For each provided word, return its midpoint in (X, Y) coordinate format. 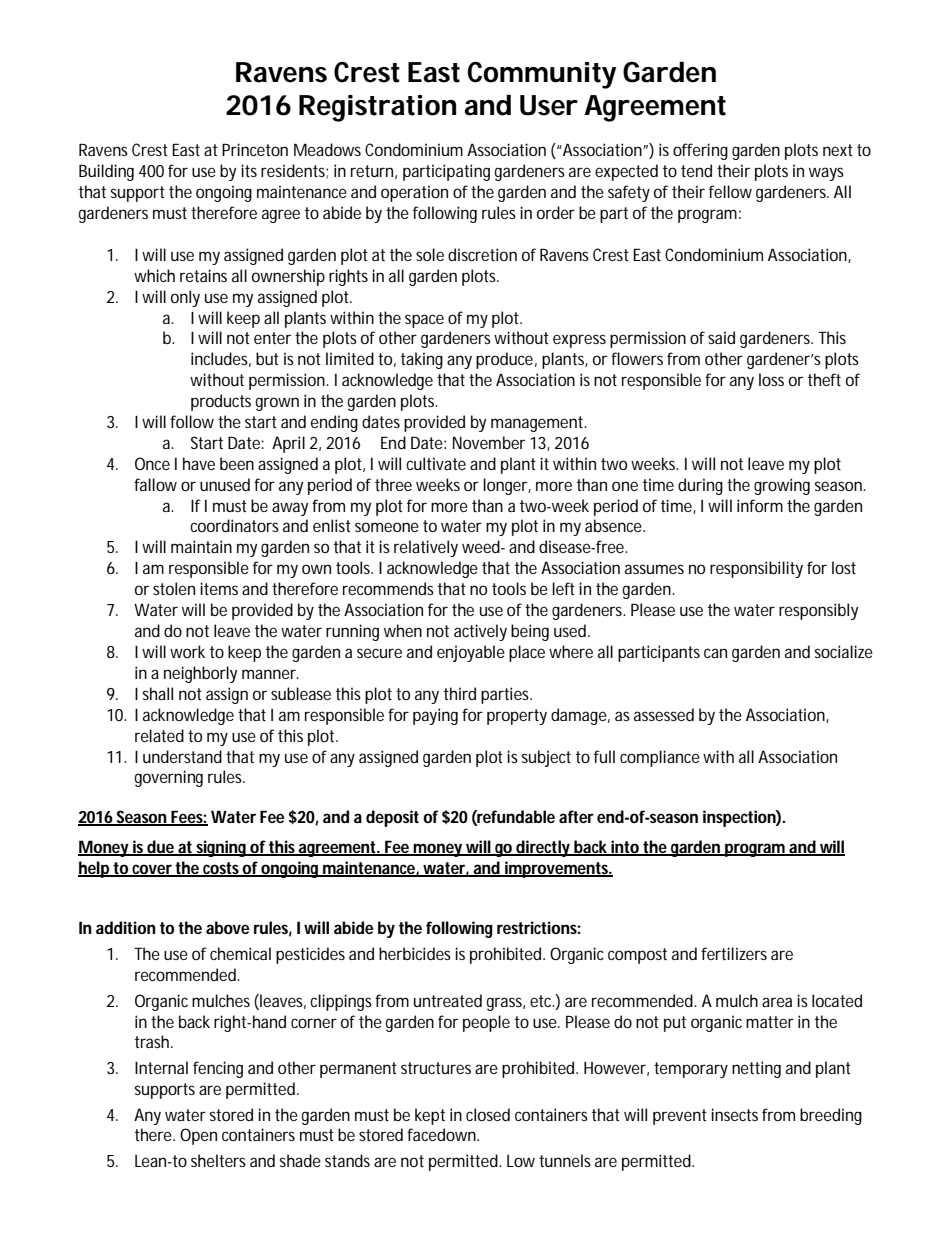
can (715, 653)
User (548, 105)
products (221, 402)
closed (488, 1114)
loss (771, 379)
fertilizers (734, 953)
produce (504, 360)
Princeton (255, 149)
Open (198, 1136)
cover (152, 870)
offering (700, 151)
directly (543, 848)
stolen (174, 588)
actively (480, 632)
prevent (680, 1117)
